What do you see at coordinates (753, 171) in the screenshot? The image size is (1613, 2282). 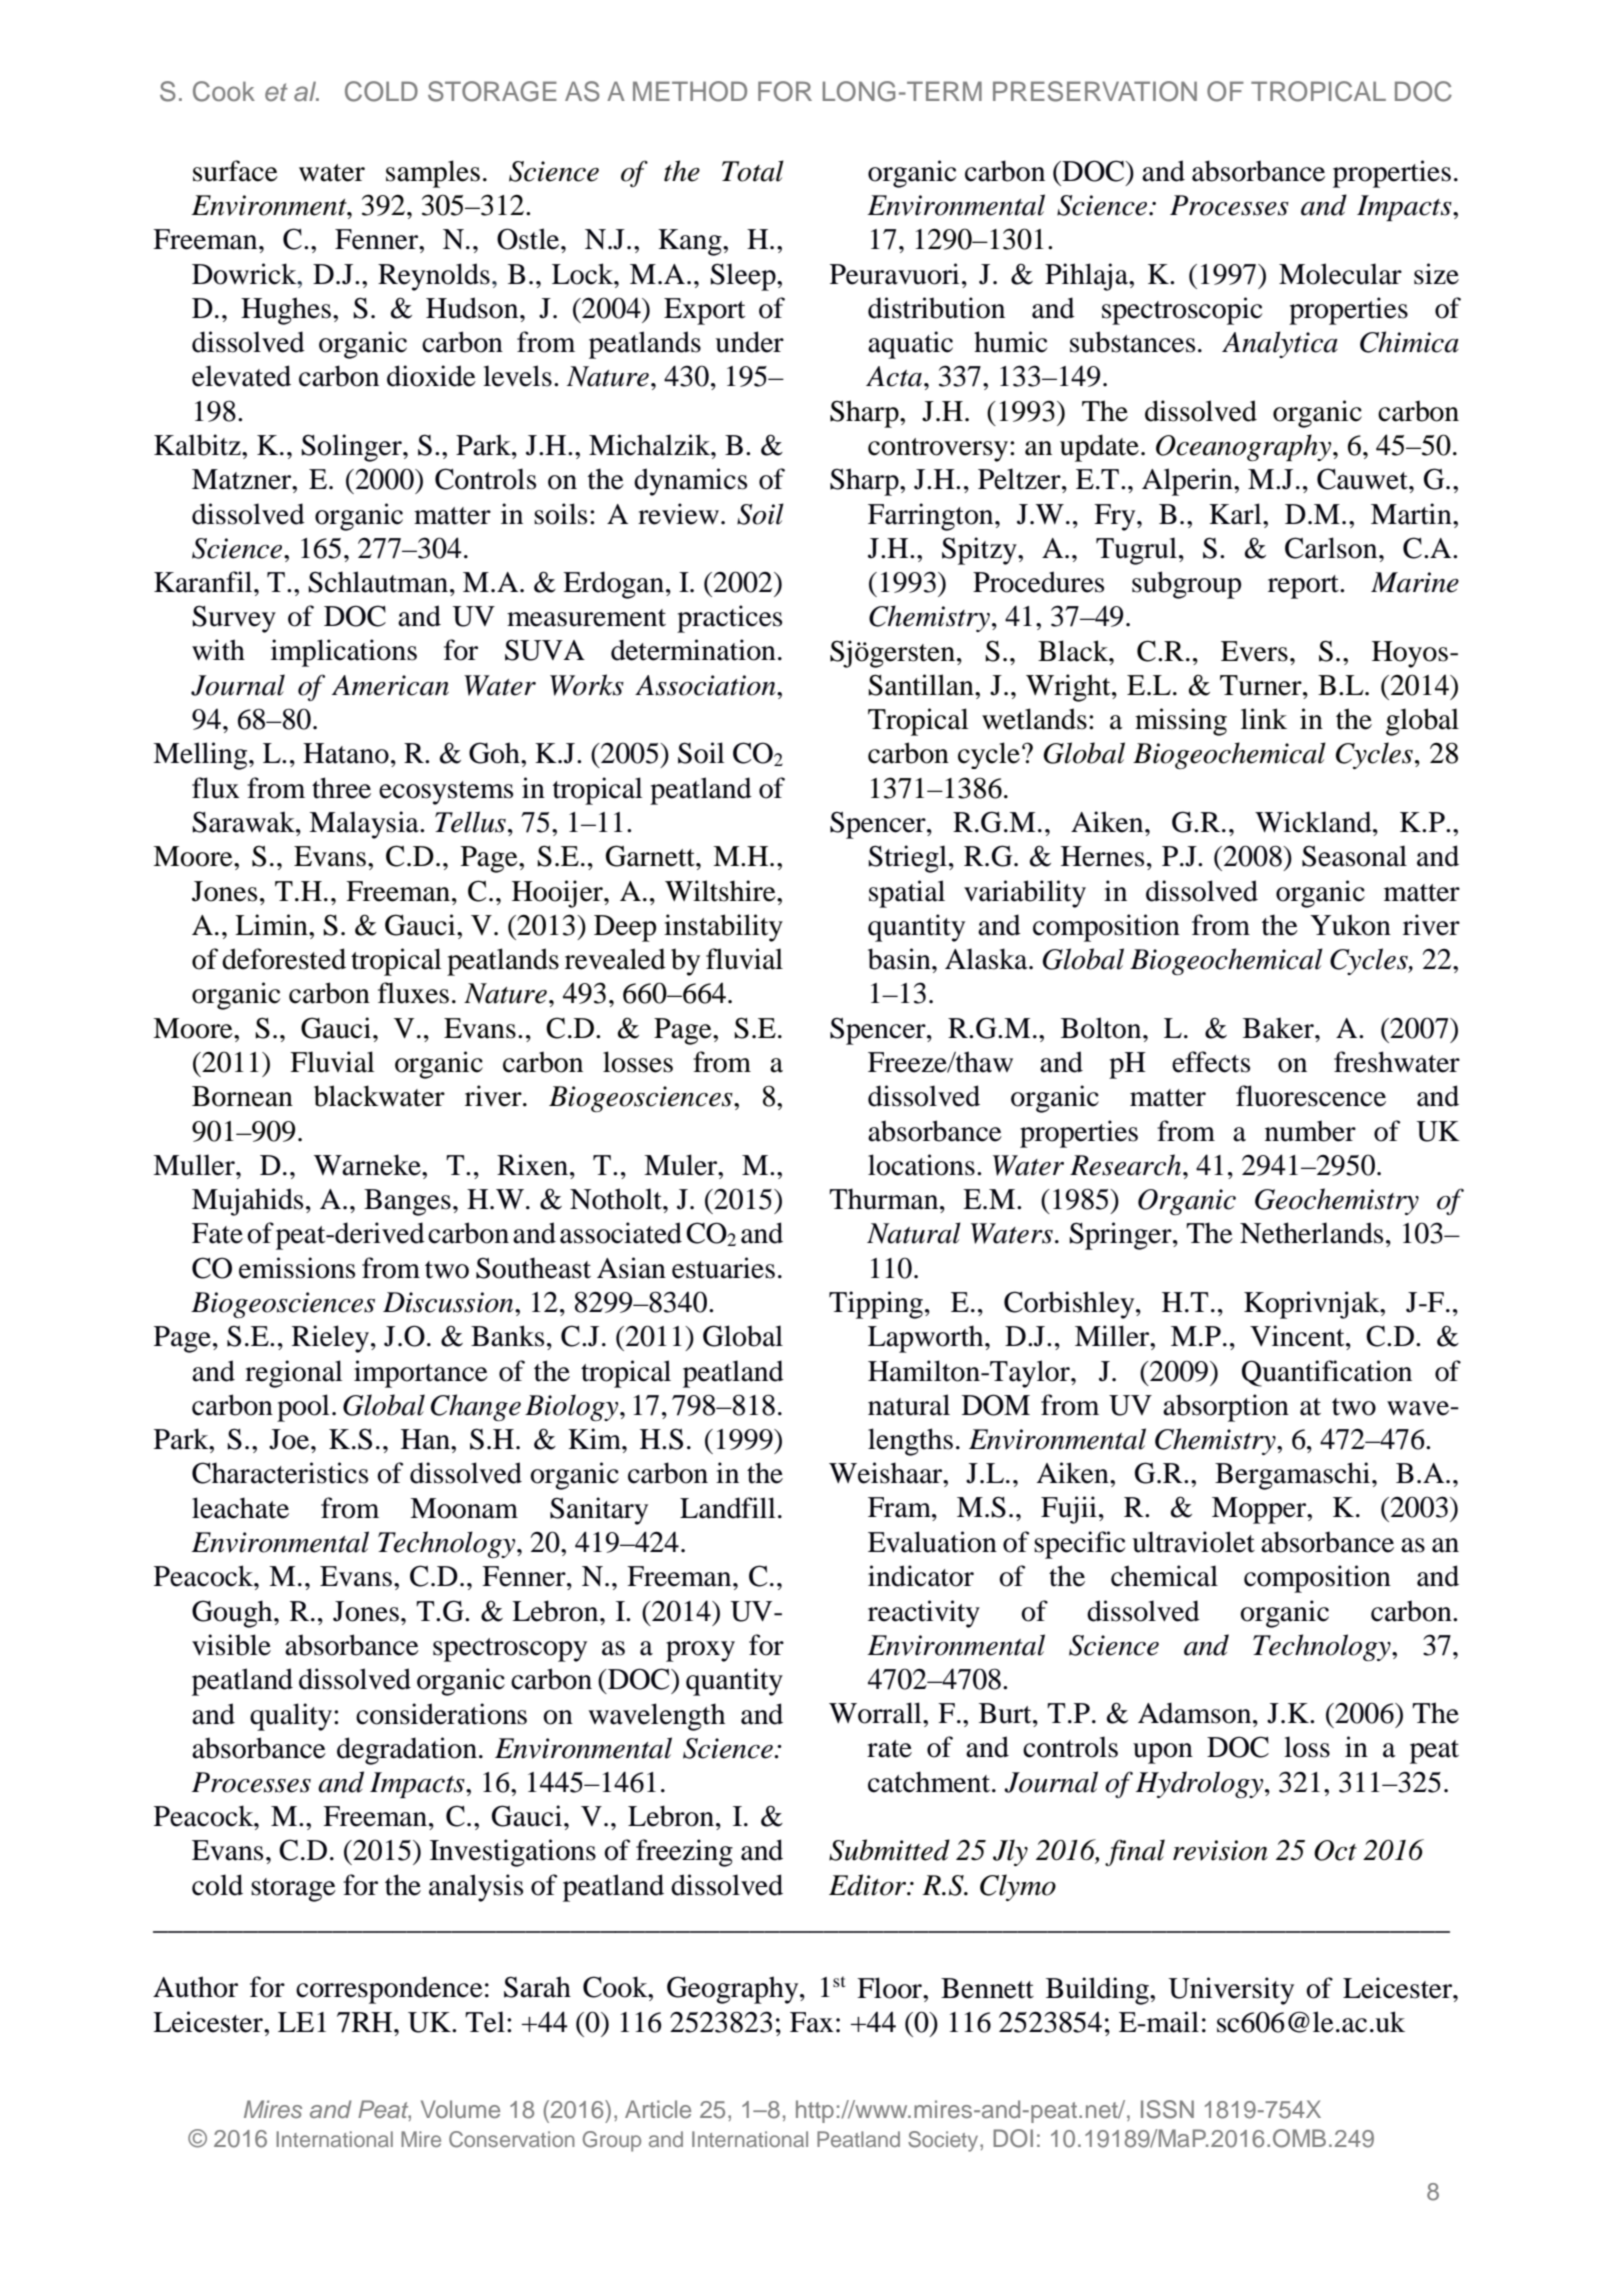 I see `Total` at bounding box center [753, 171].
